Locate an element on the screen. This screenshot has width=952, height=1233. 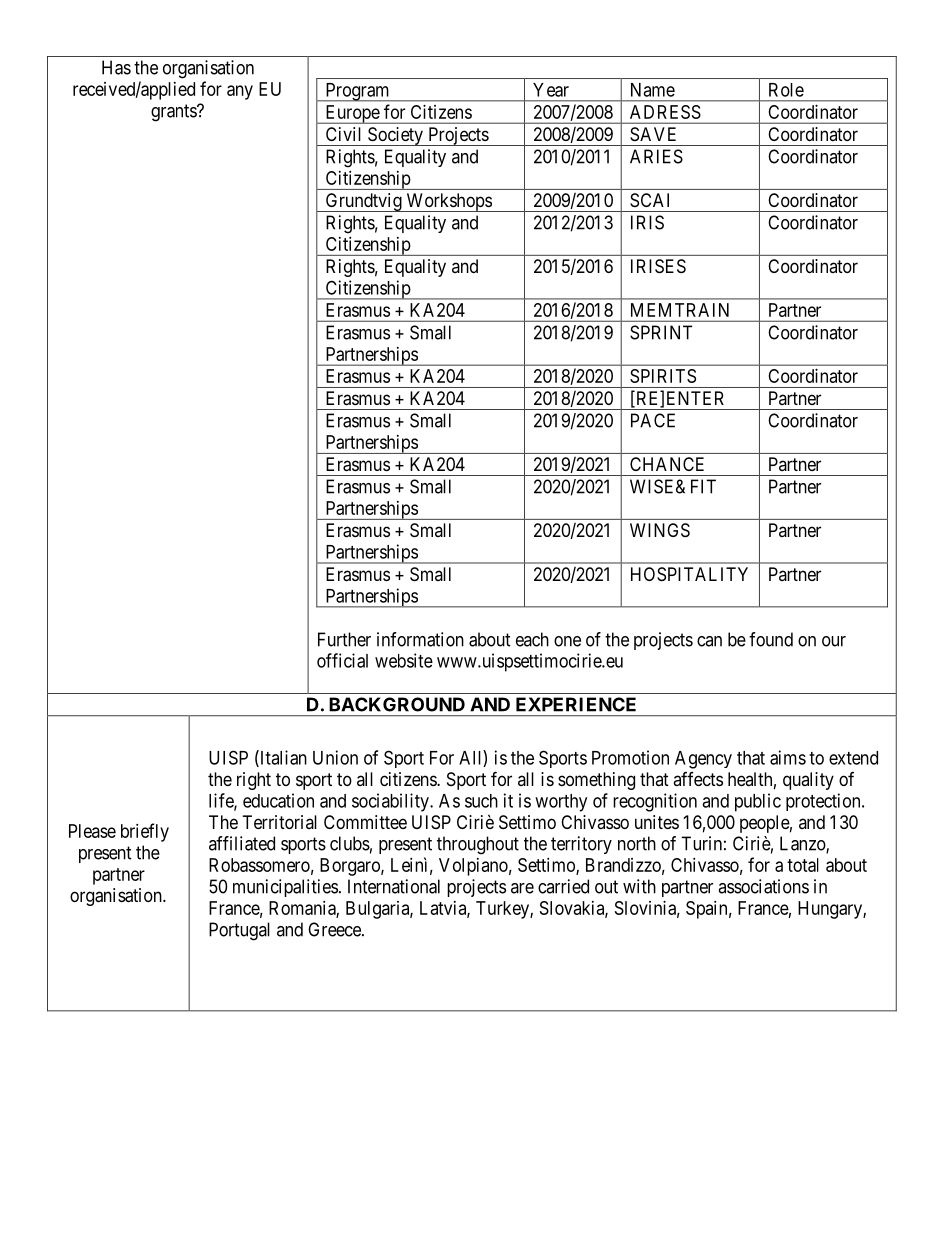
WINGS is located at coordinates (660, 530).
